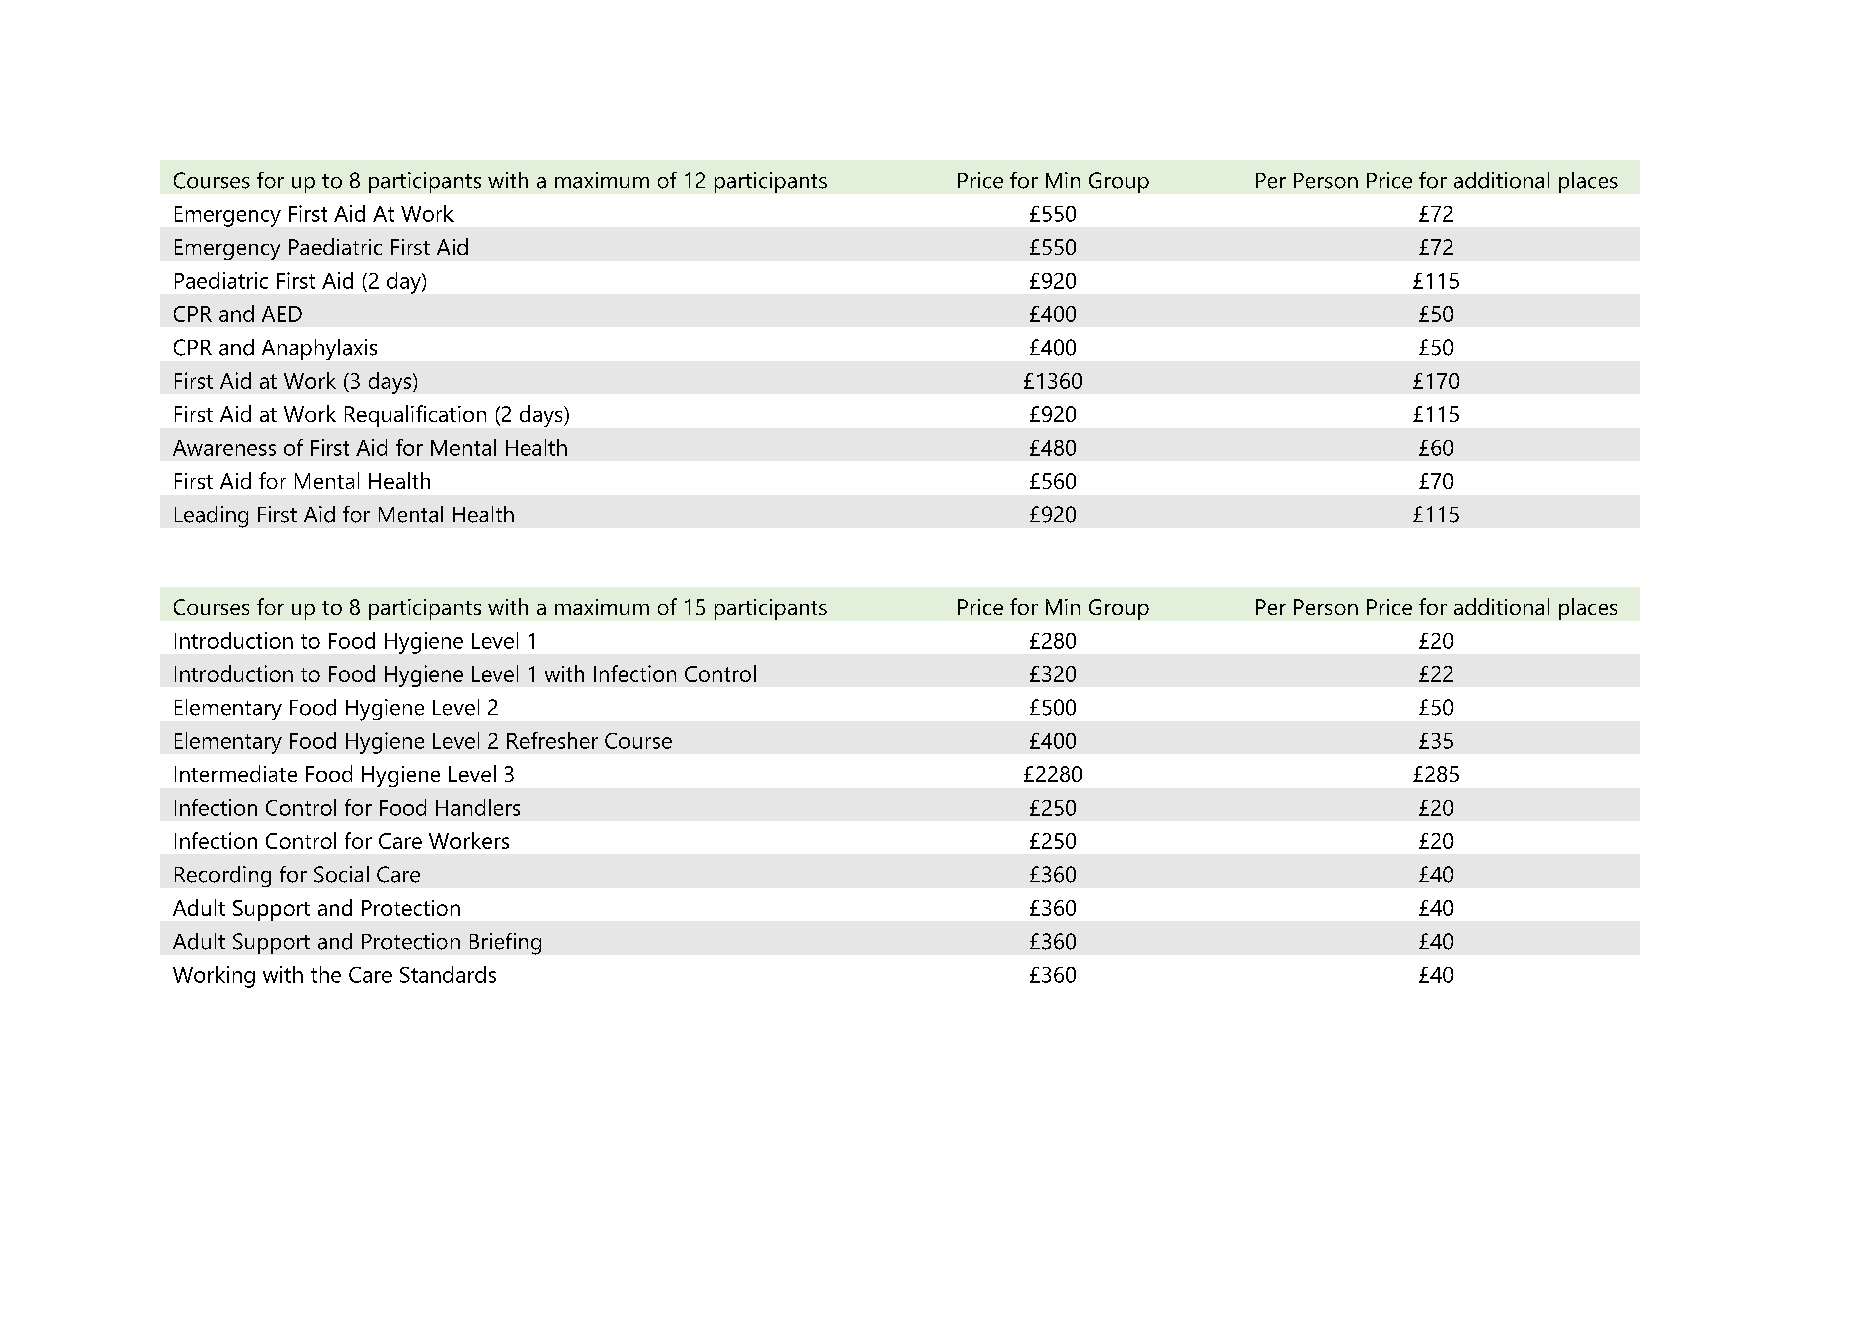  Describe the element at coordinates (478, 807) in the screenshot. I see `Handlers` at that location.
